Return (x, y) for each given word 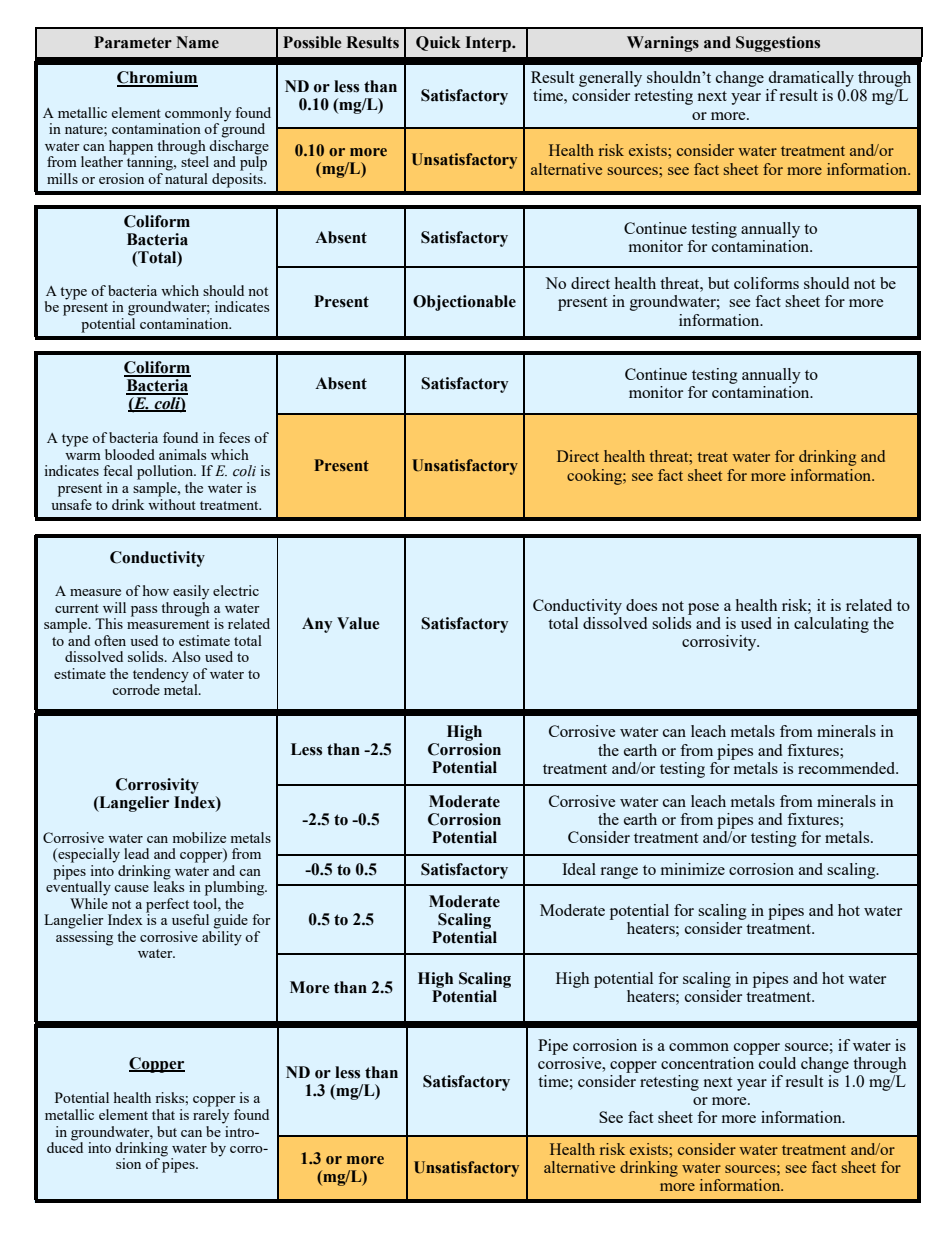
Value (358, 623)
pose (703, 609)
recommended (848, 768)
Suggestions (778, 44)
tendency (161, 676)
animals (182, 454)
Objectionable (464, 303)
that (163, 1114)
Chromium (157, 78)
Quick (438, 43)
